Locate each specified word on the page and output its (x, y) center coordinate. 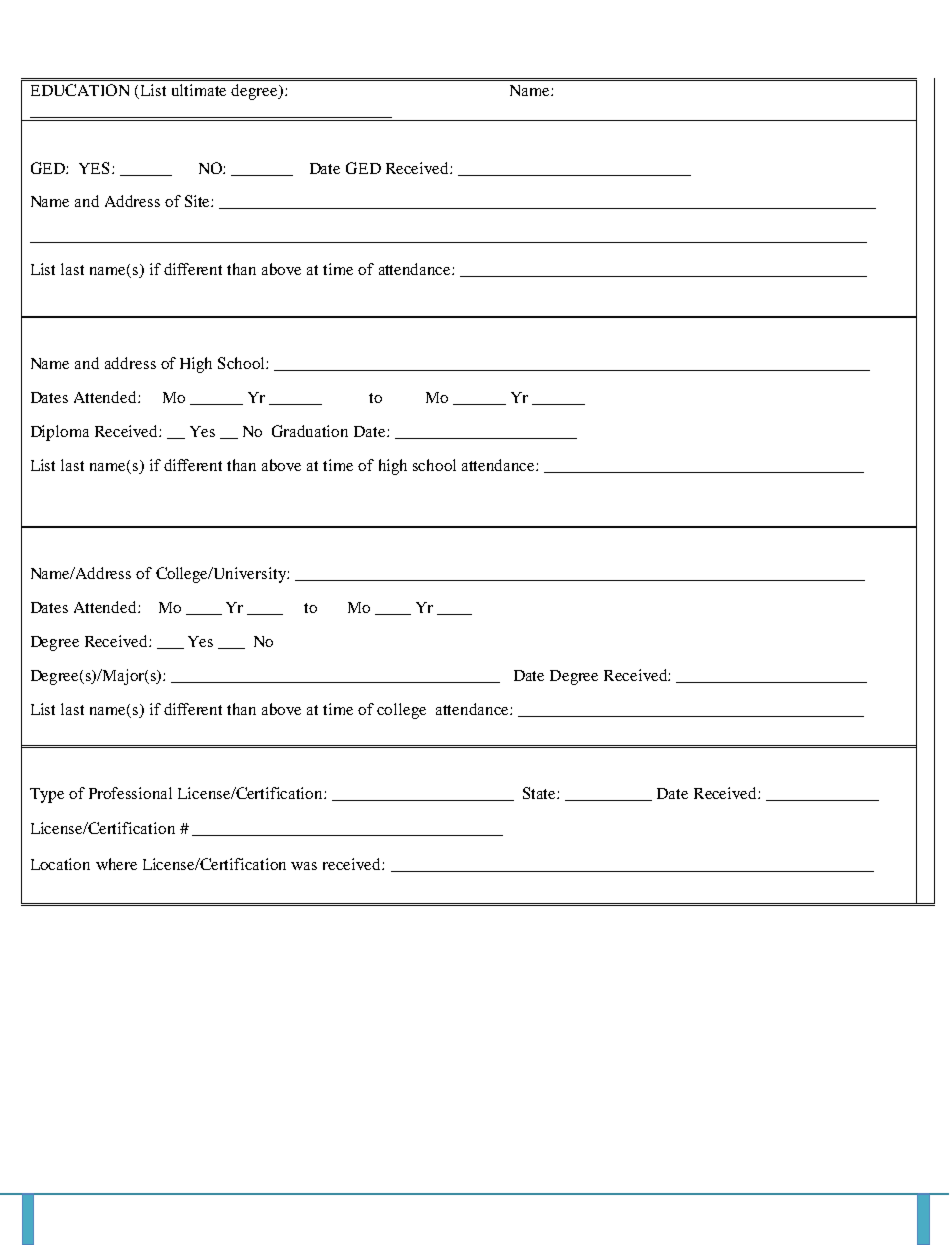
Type (47, 795)
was (304, 866)
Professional (130, 793)
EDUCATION (80, 90)
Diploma (60, 433)
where (116, 864)
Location (60, 864)
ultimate (199, 90)
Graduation (310, 431)
